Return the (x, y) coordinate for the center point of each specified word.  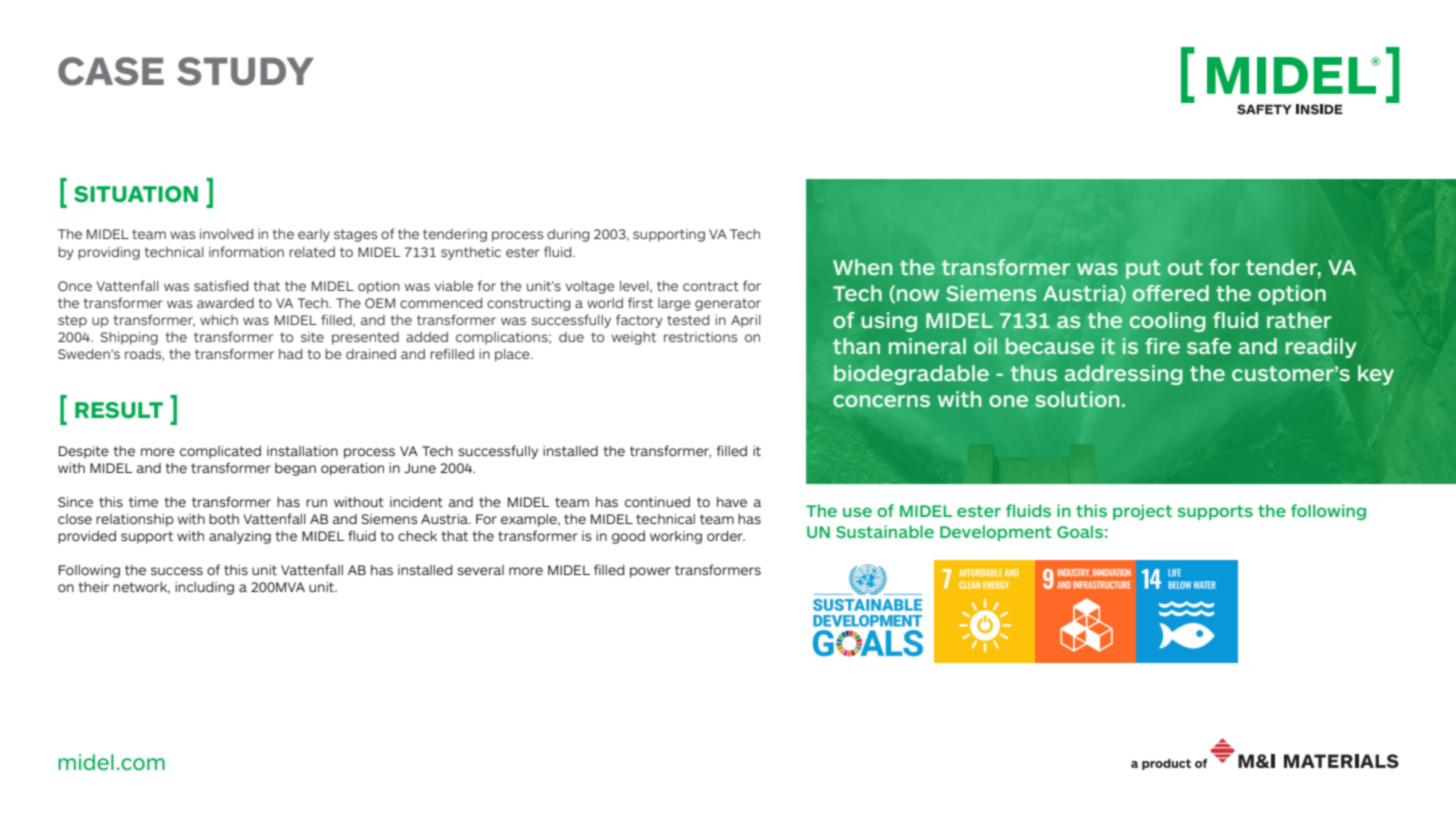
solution (1077, 399)
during (568, 235)
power (650, 572)
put (1143, 269)
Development (996, 533)
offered (1171, 293)
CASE (111, 71)
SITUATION (136, 194)
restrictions (700, 337)
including (204, 588)
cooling (1167, 322)
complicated (220, 452)
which (219, 320)
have (732, 502)
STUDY (245, 71)
